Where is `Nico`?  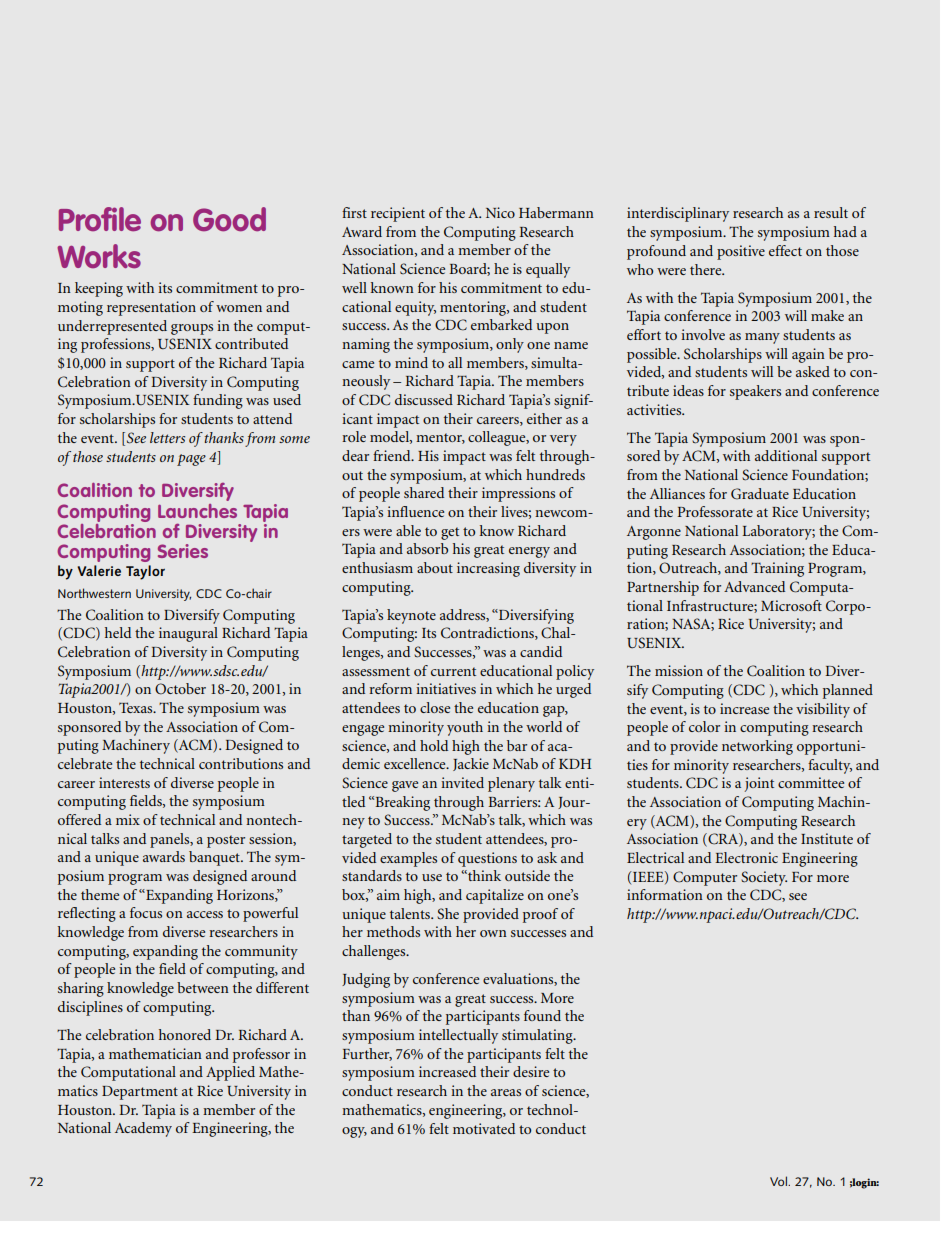
Nico is located at coordinates (500, 212).
